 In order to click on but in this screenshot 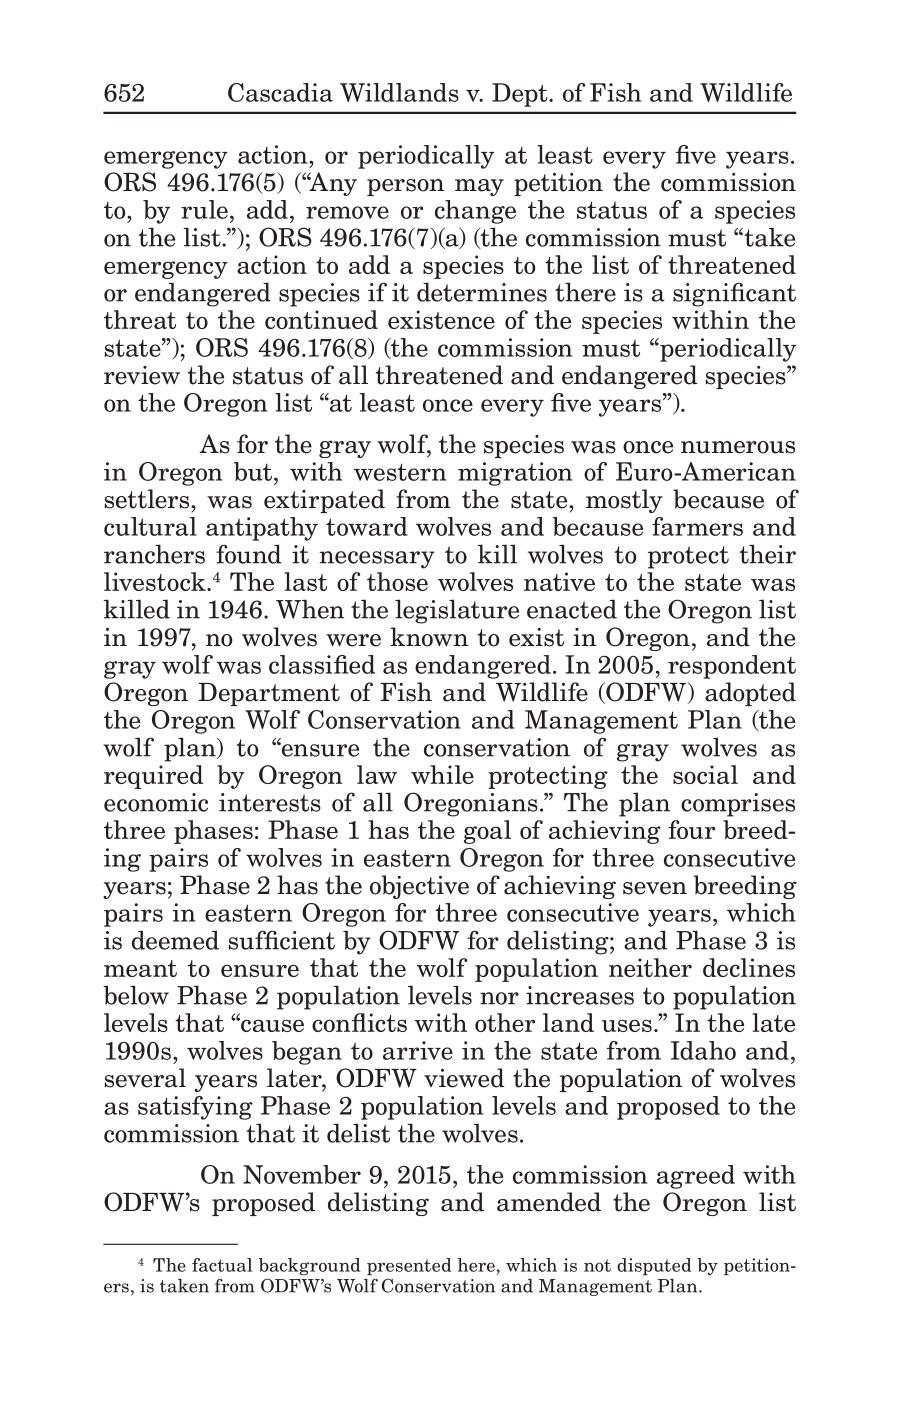, I will do `click(253, 471)`.
